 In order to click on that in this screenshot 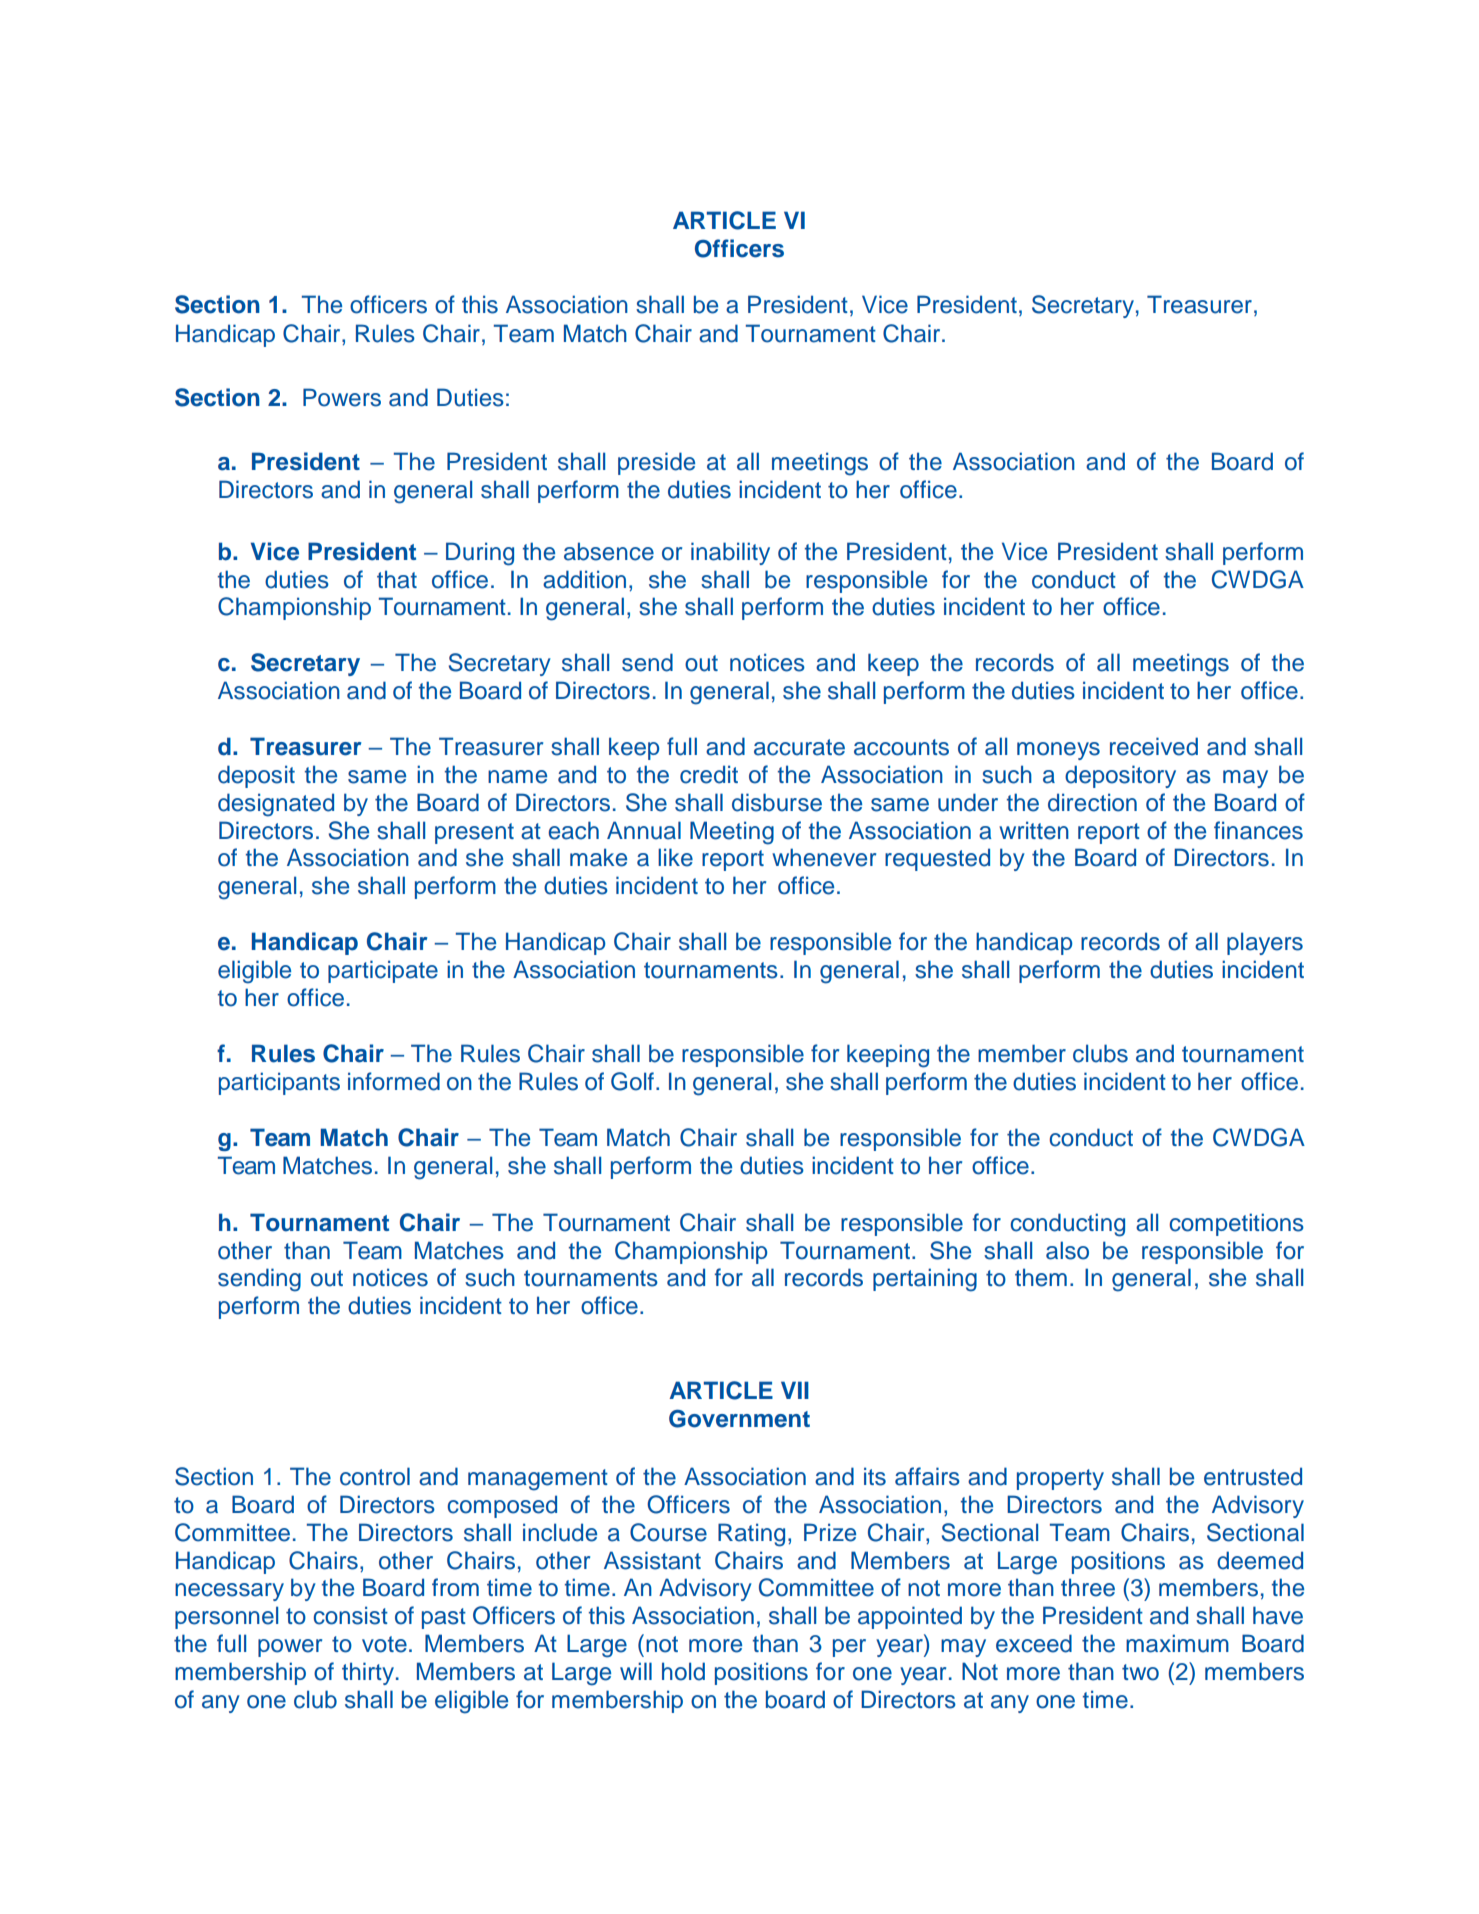, I will do `click(397, 579)`.
